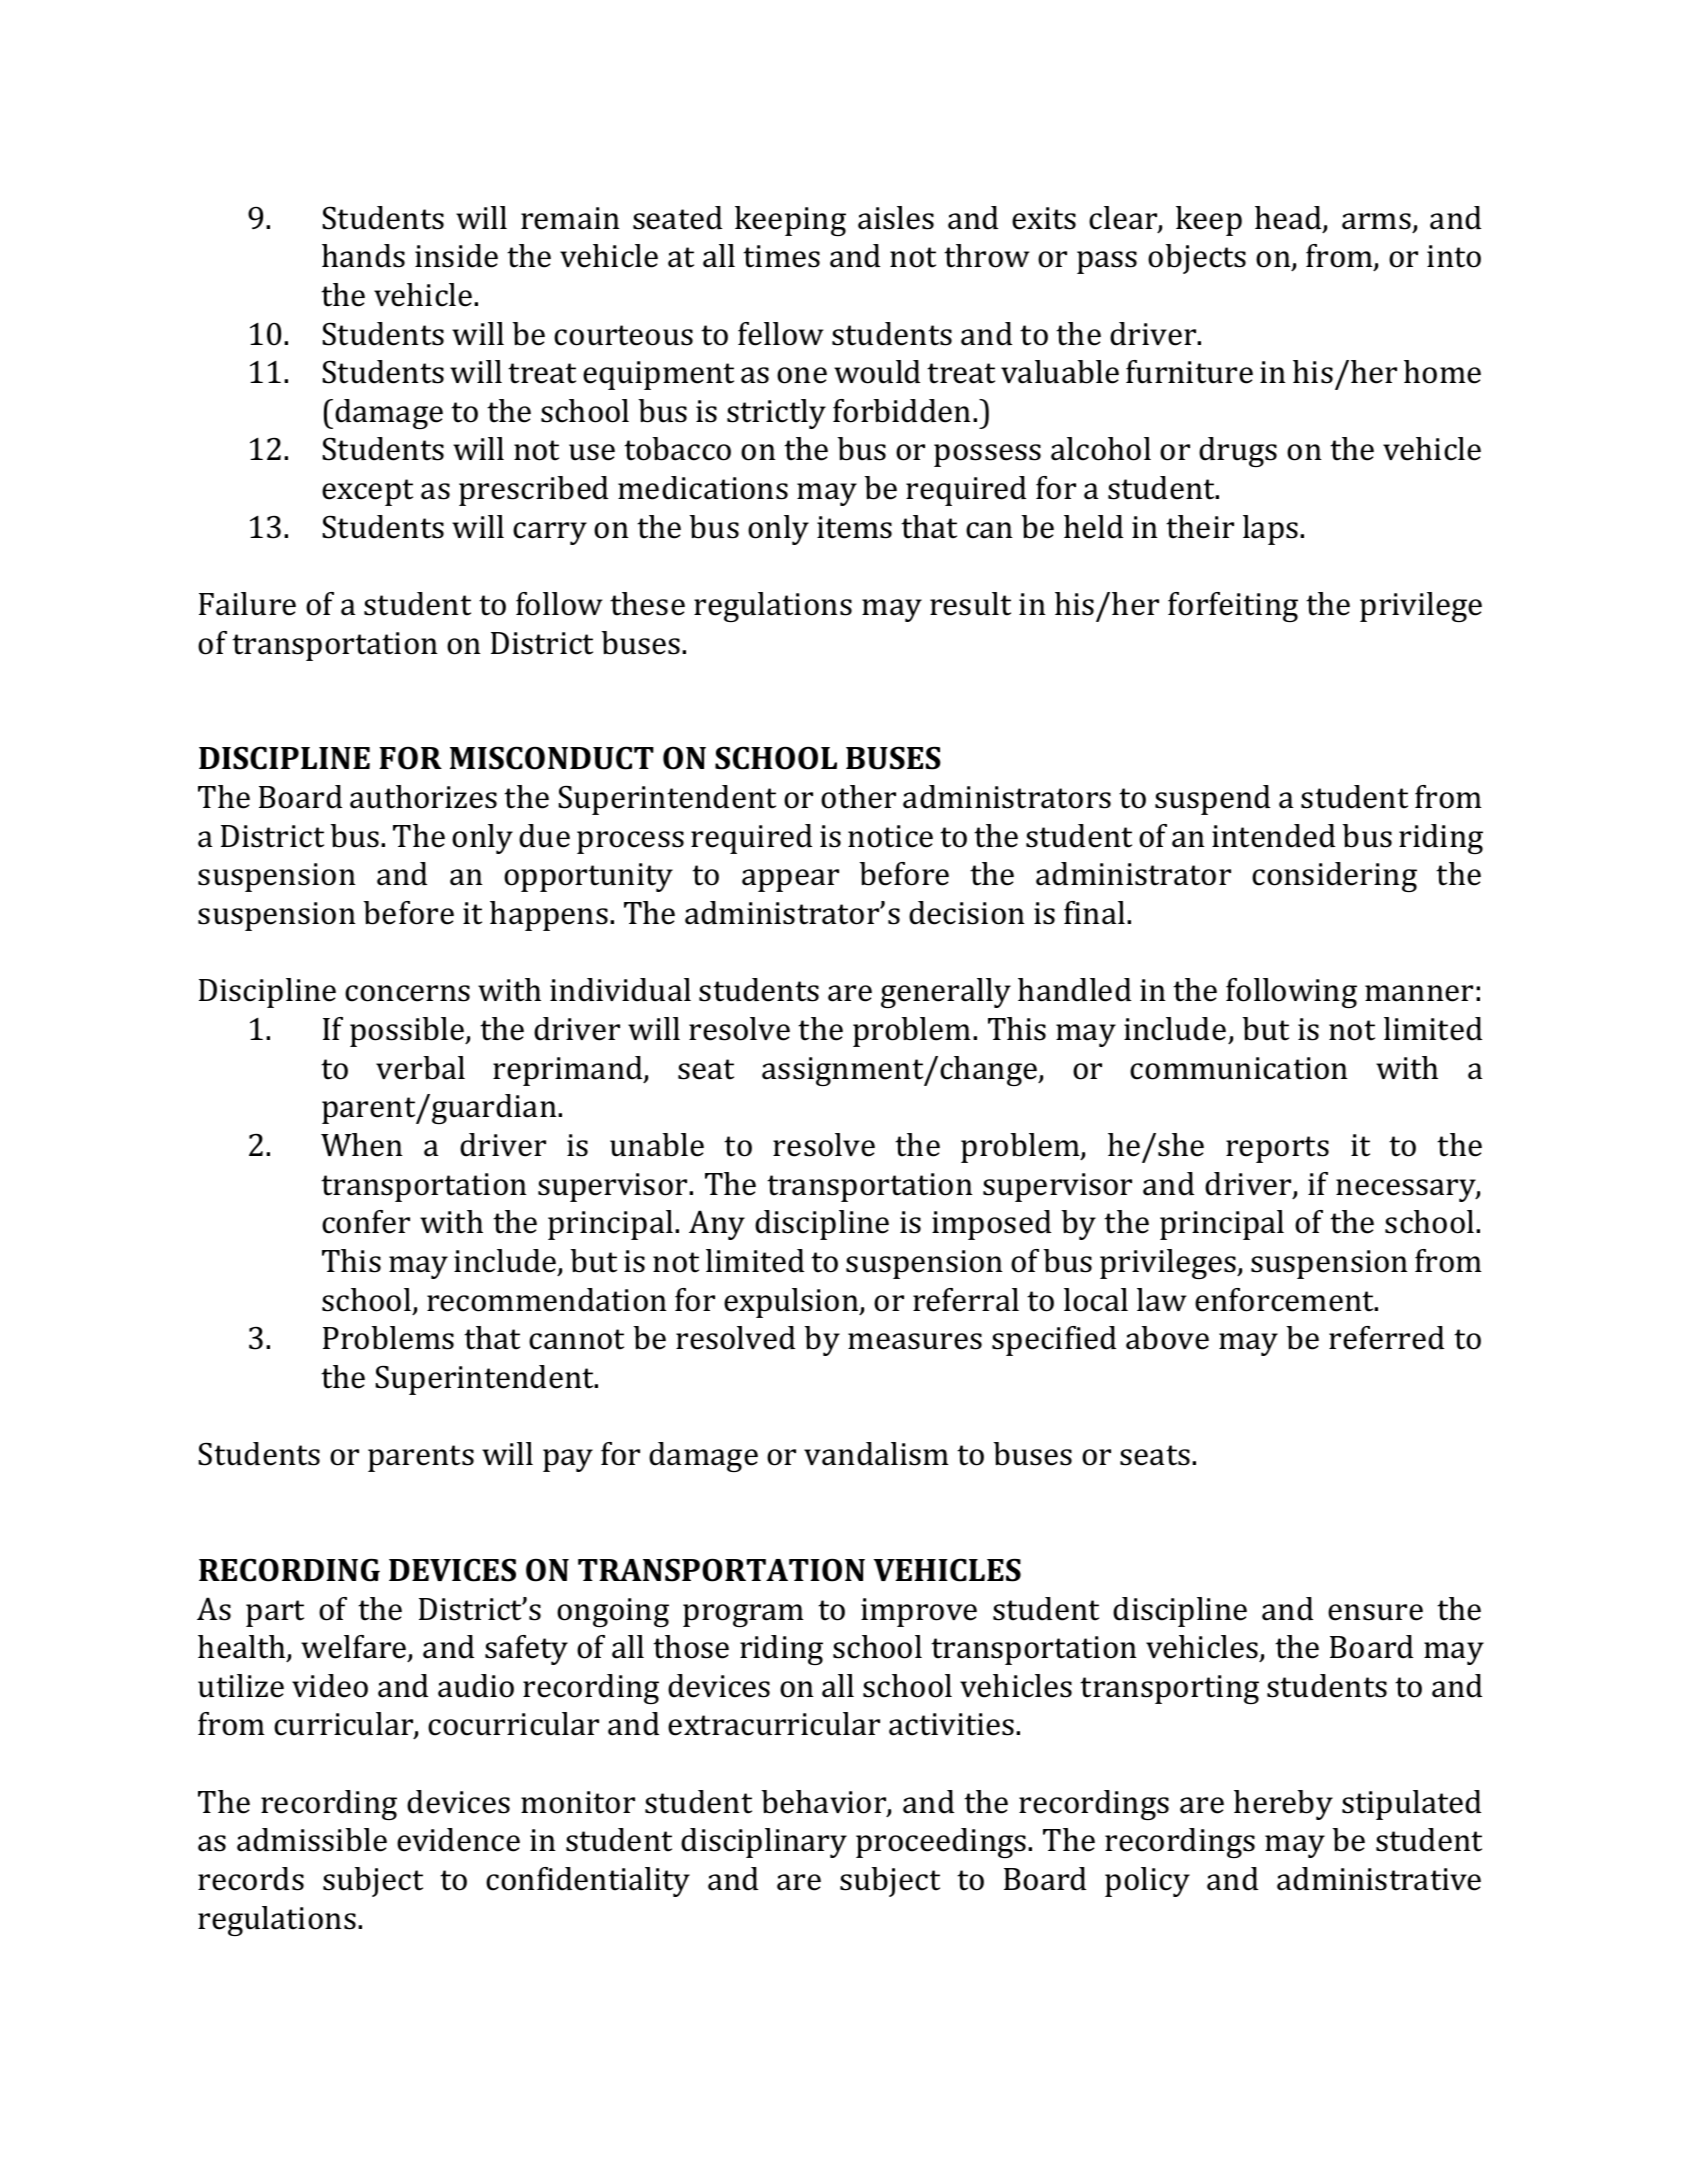 Image resolution: width=1681 pixels, height=2175 pixels. Describe the element at coordinates (1285, 1300) in the page. I see `enforcement` at that location.
